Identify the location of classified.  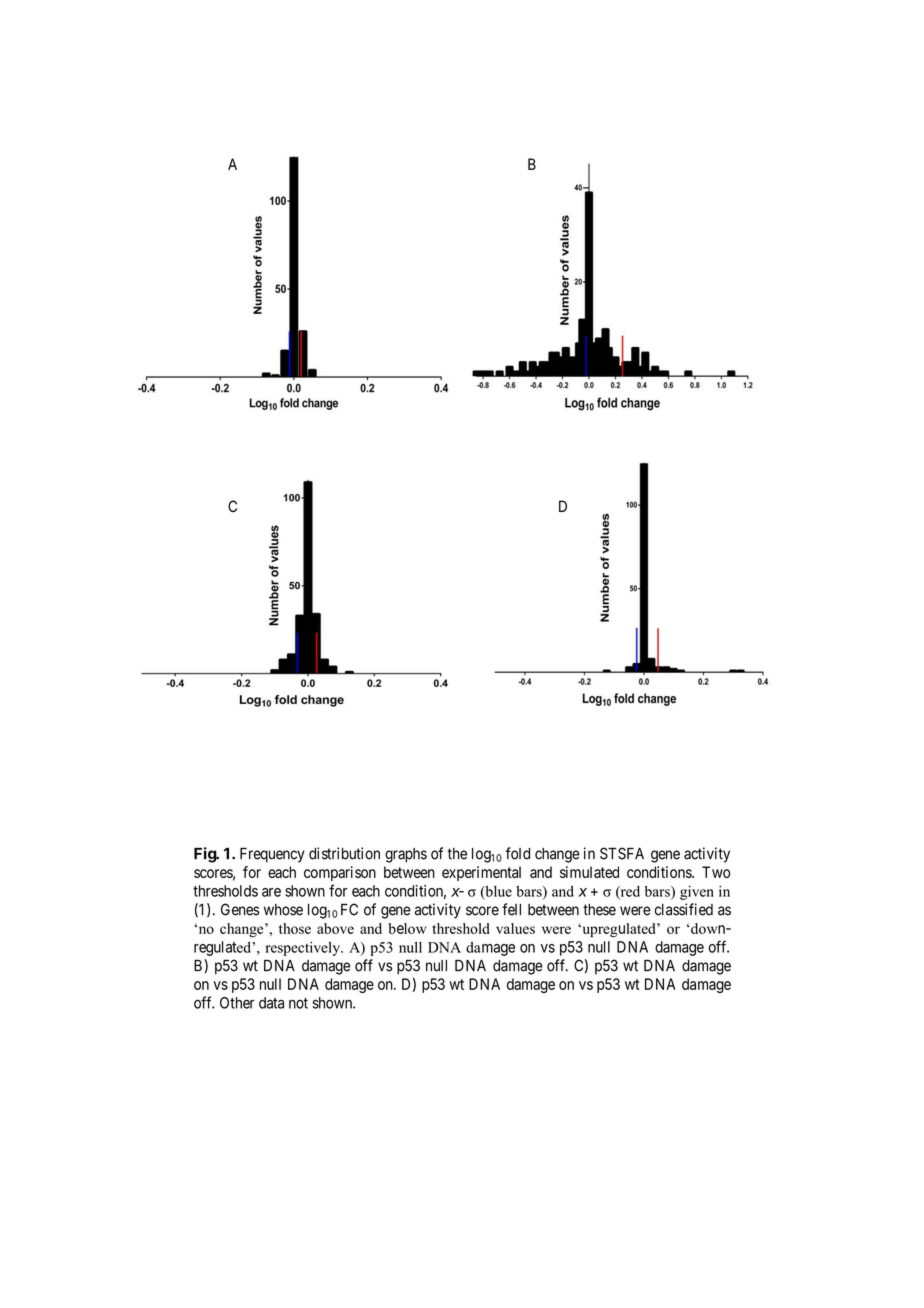
(684, 909).
